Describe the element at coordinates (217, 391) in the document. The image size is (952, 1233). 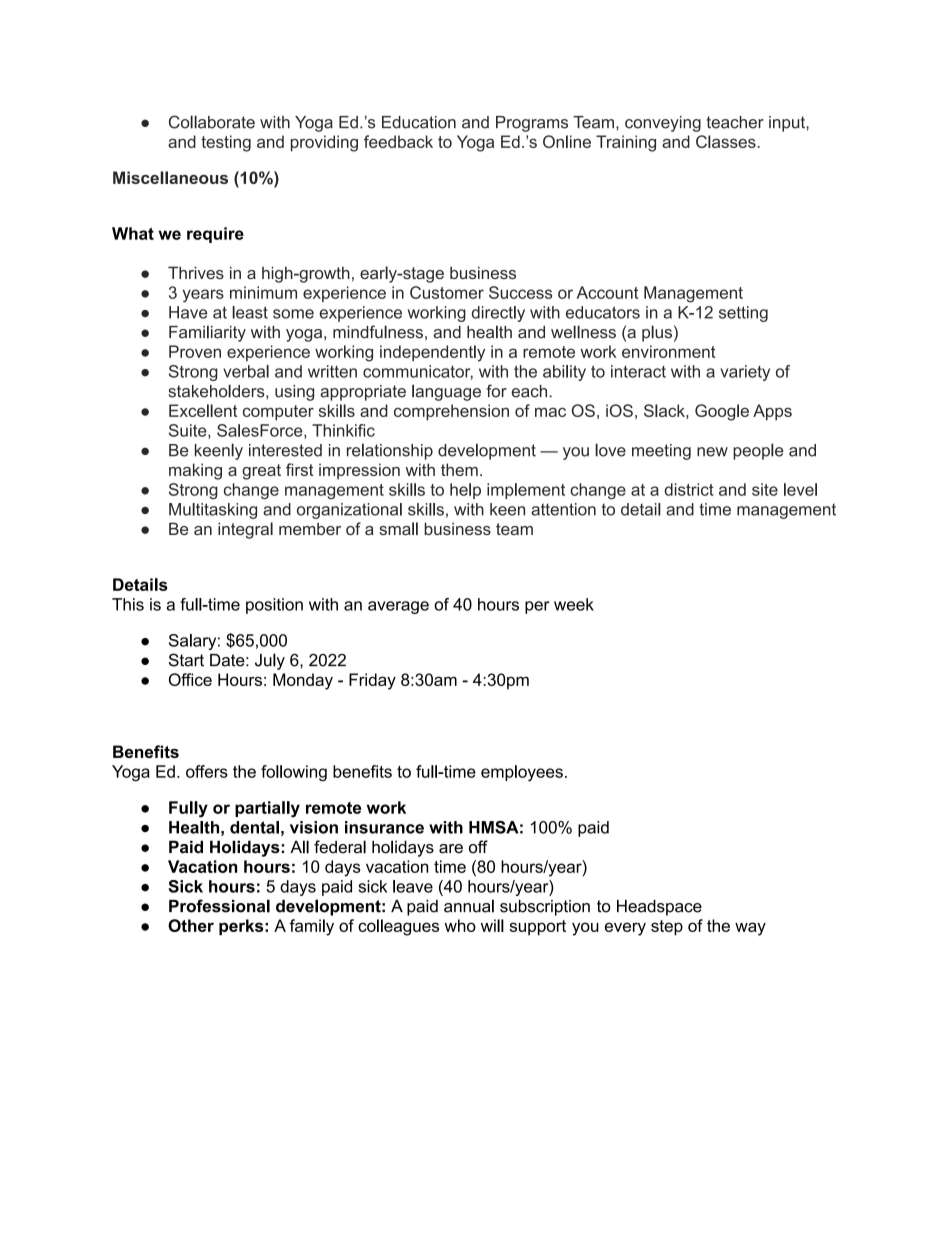
I see `stakeholders` at that location.
